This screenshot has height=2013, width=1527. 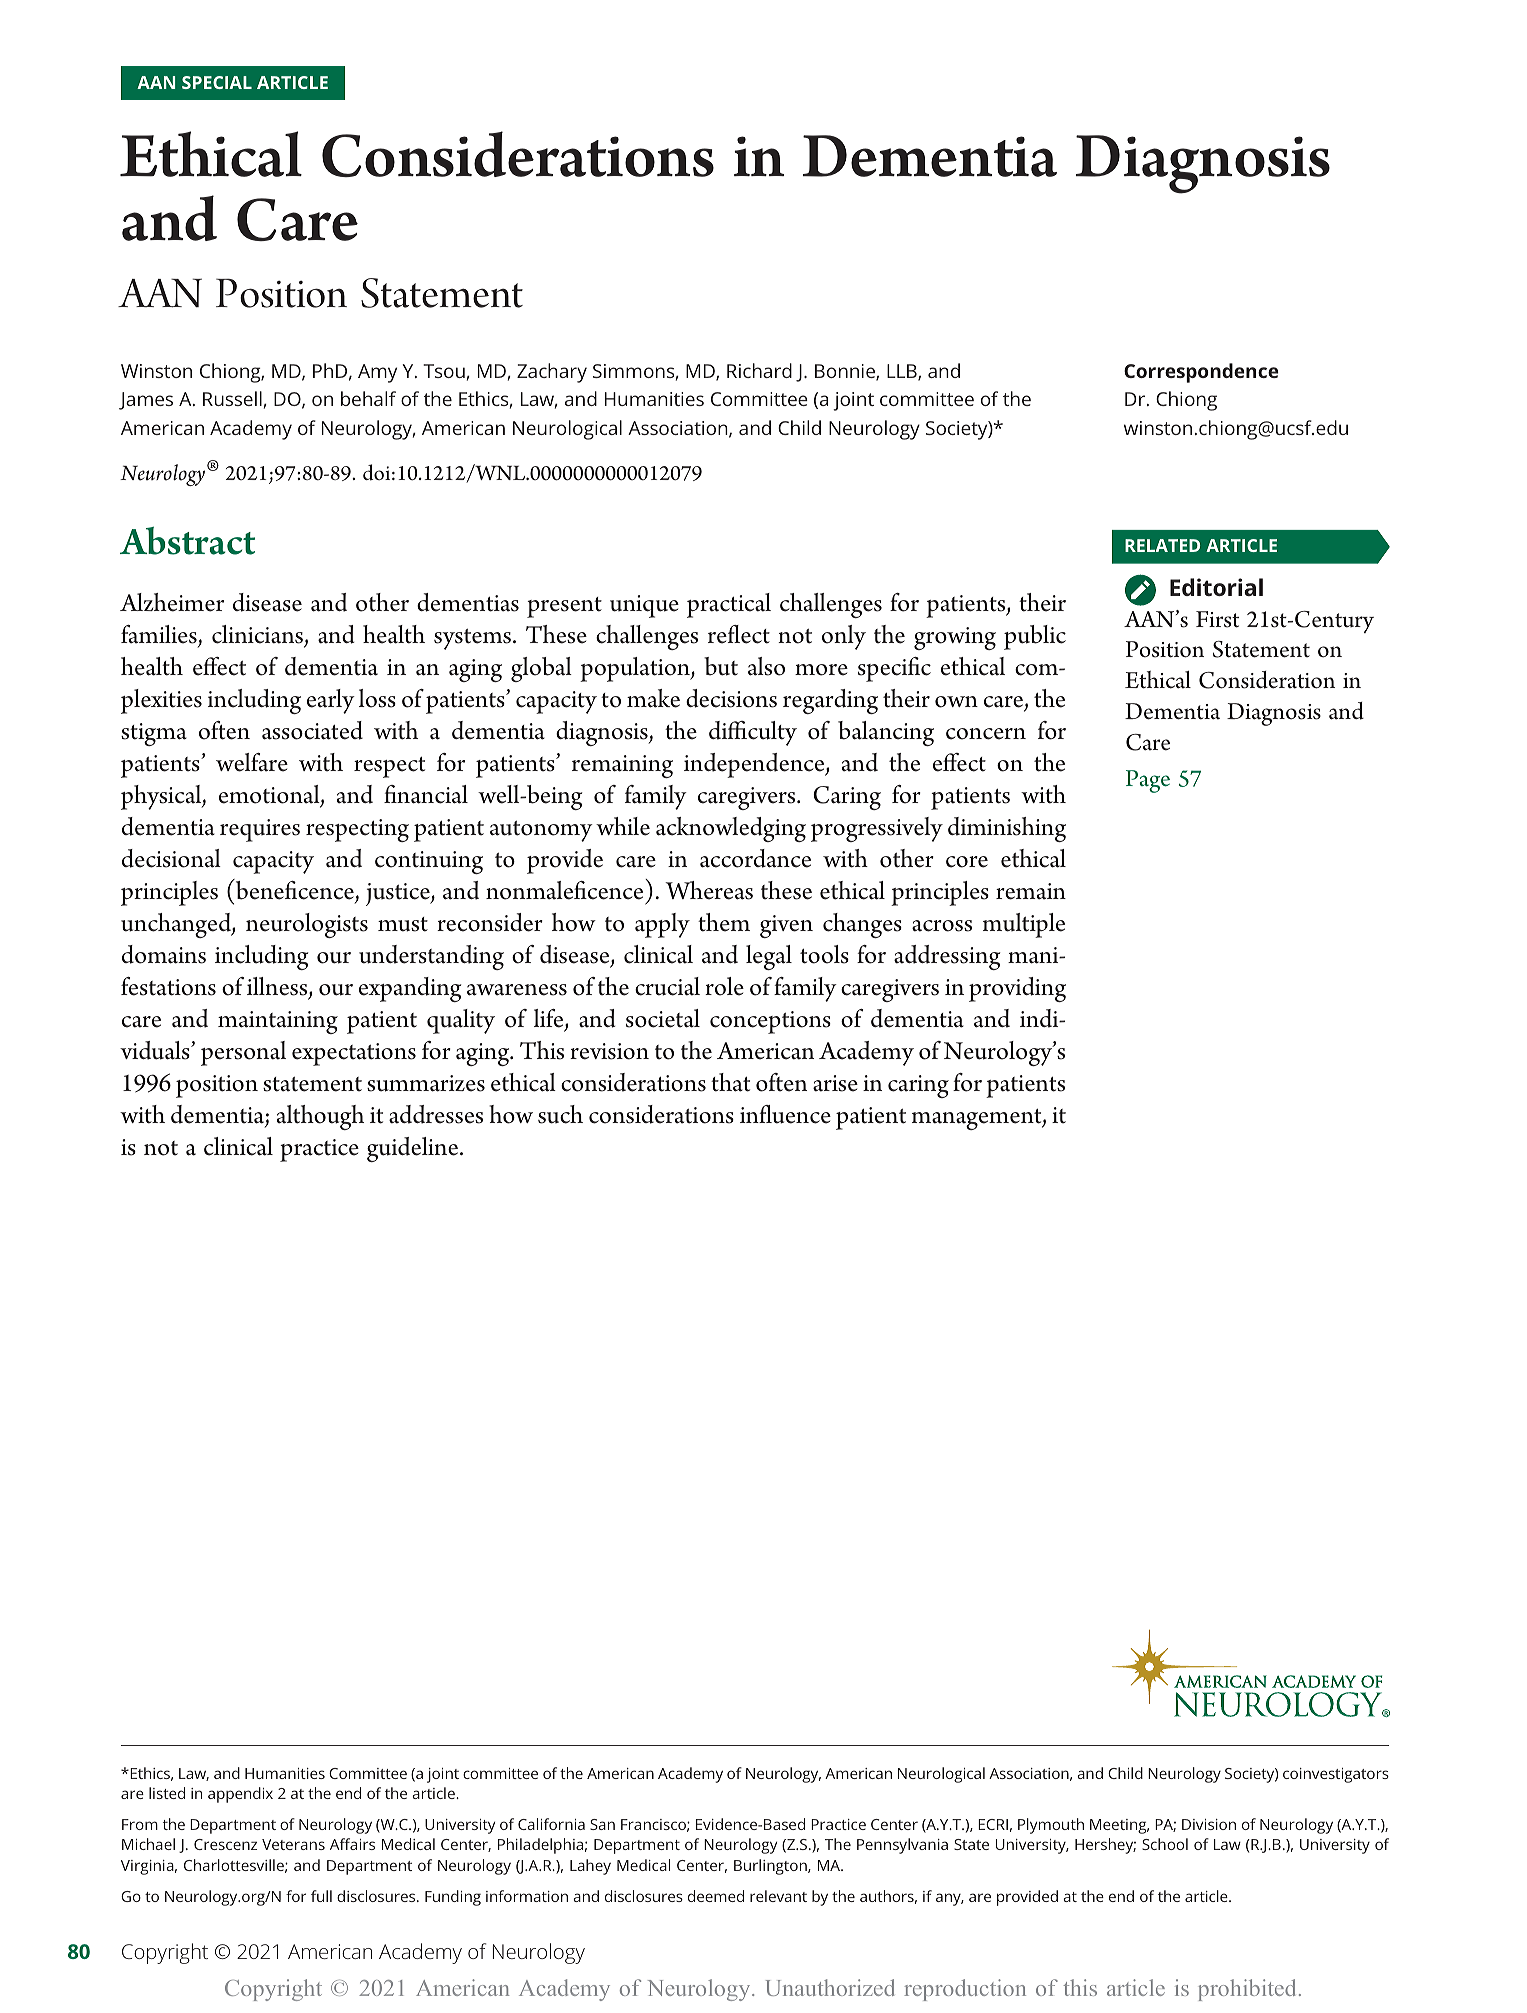 I want to click on deemed, so click(x=716, y=1896).
